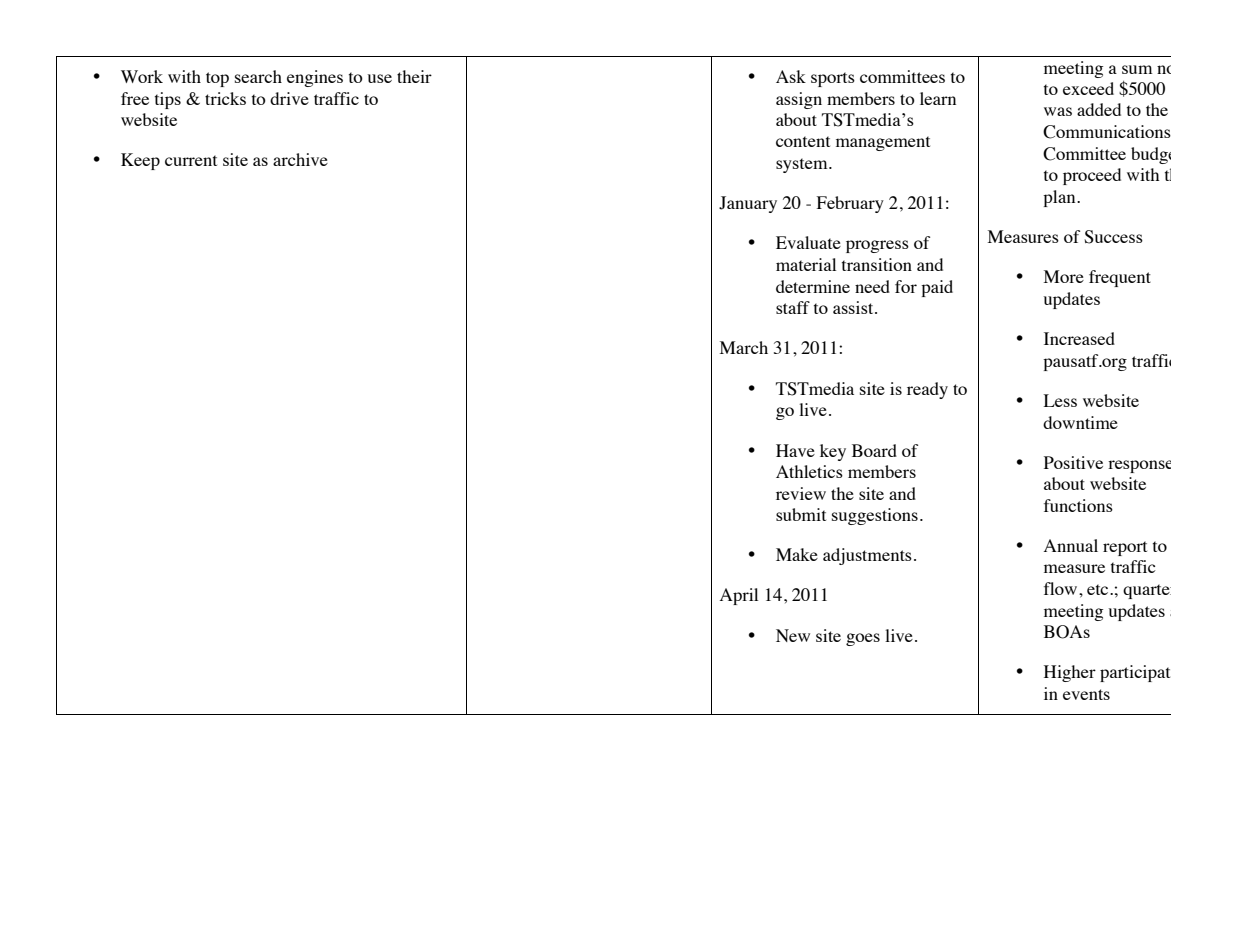  I want to click on Success, so click(1113, 237).
